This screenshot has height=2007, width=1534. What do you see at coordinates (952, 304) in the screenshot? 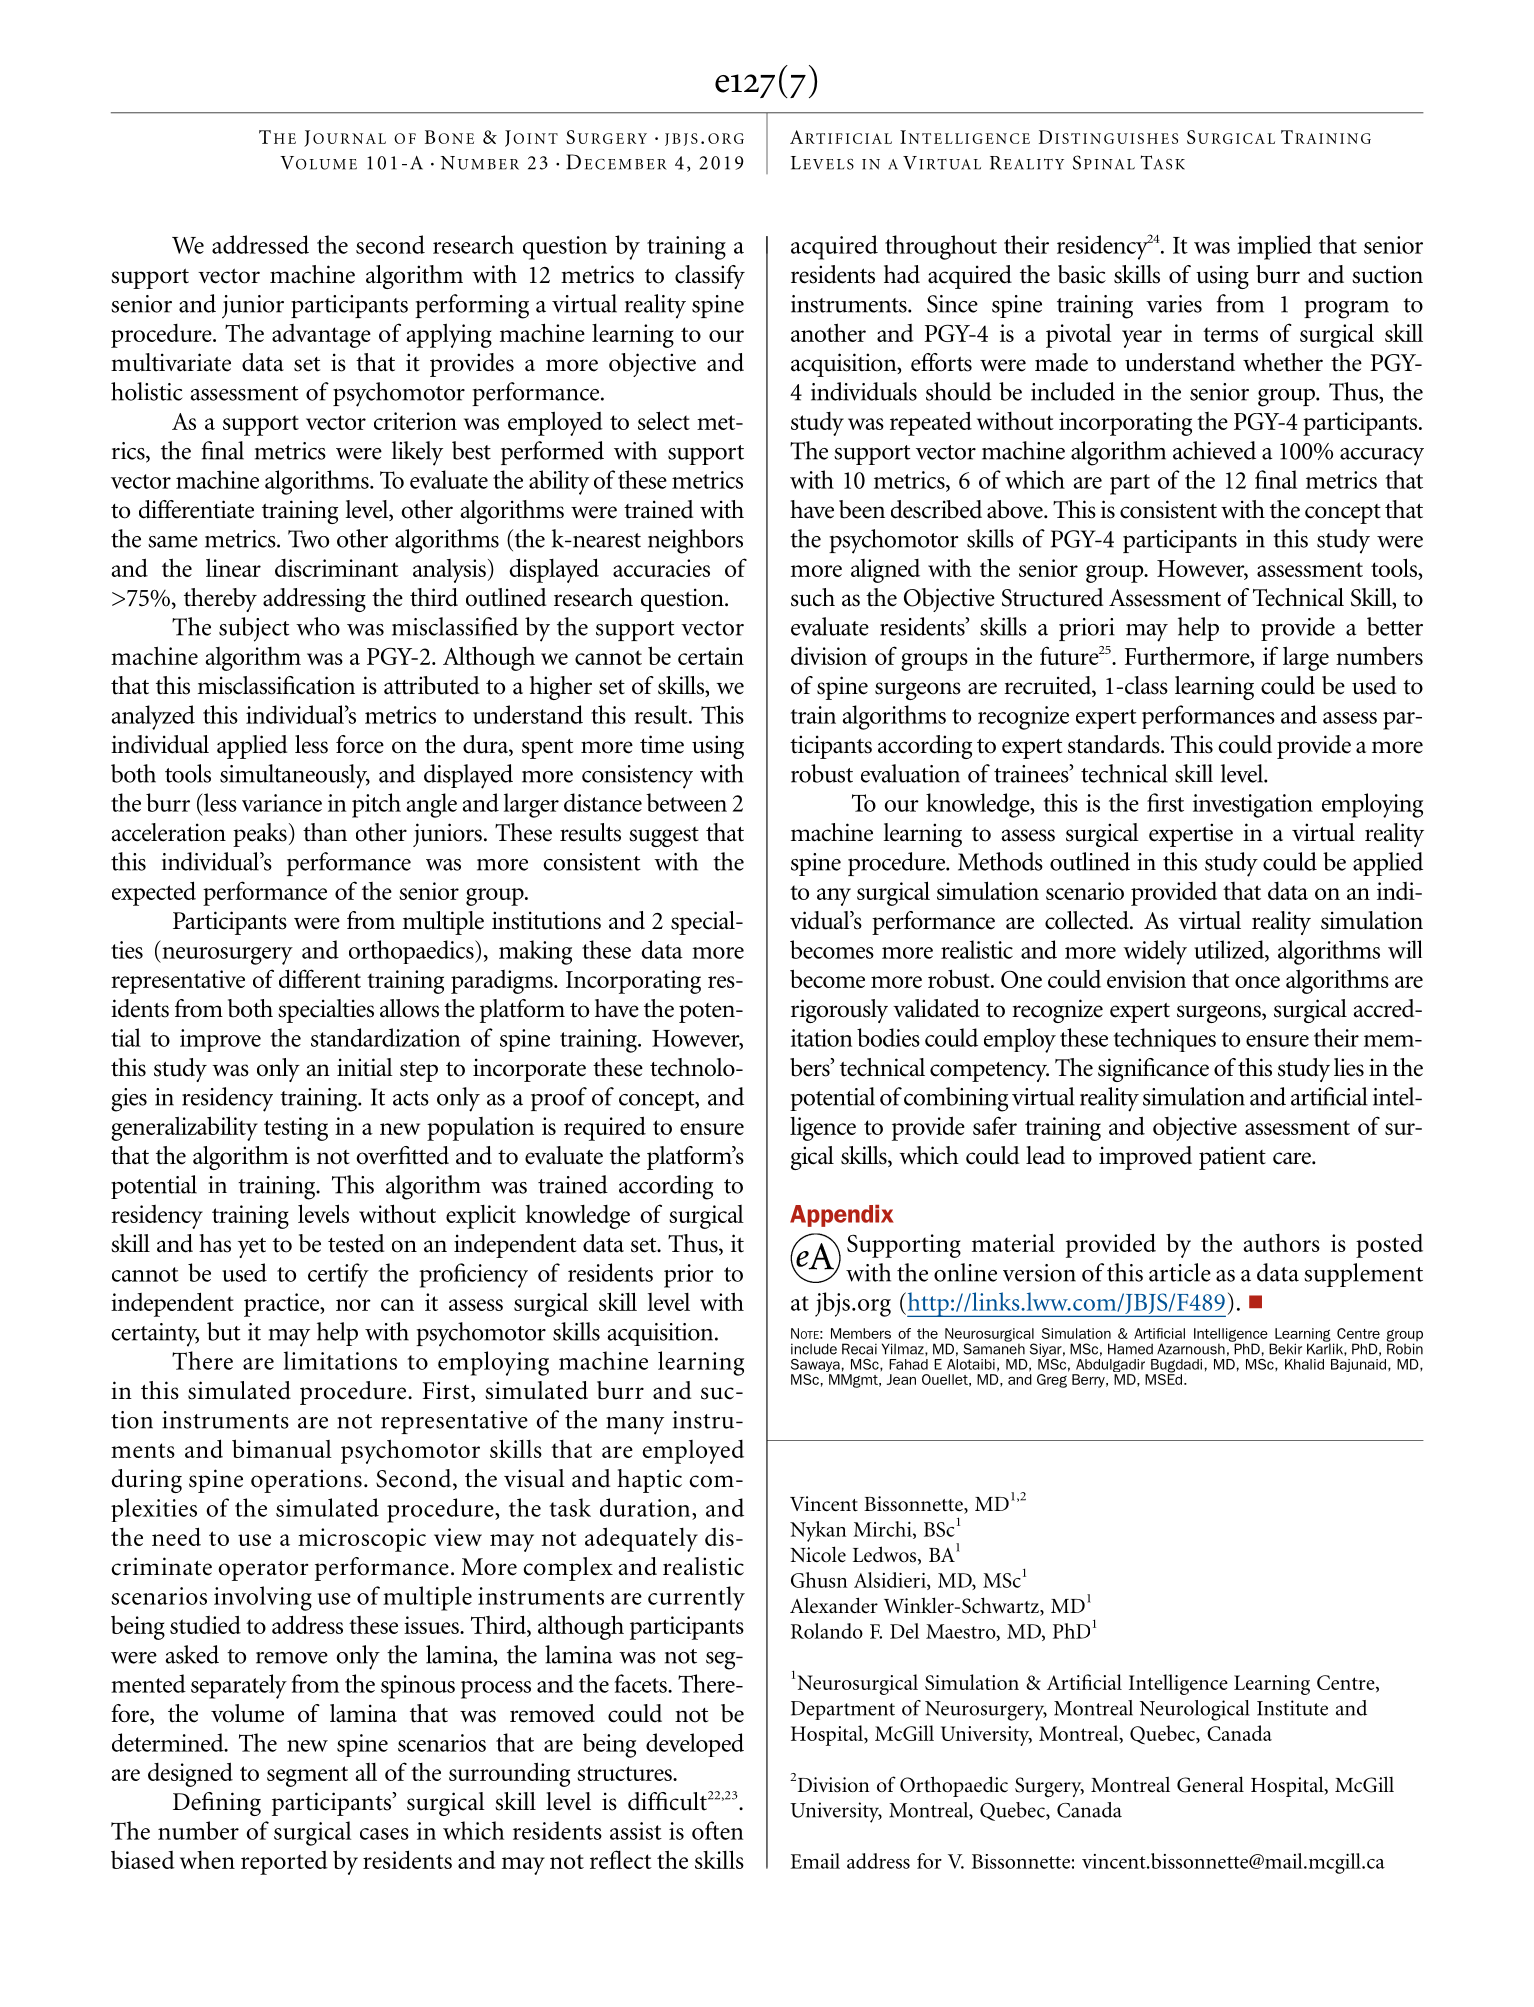
I see `Since` at bounding box center [952, 304].
